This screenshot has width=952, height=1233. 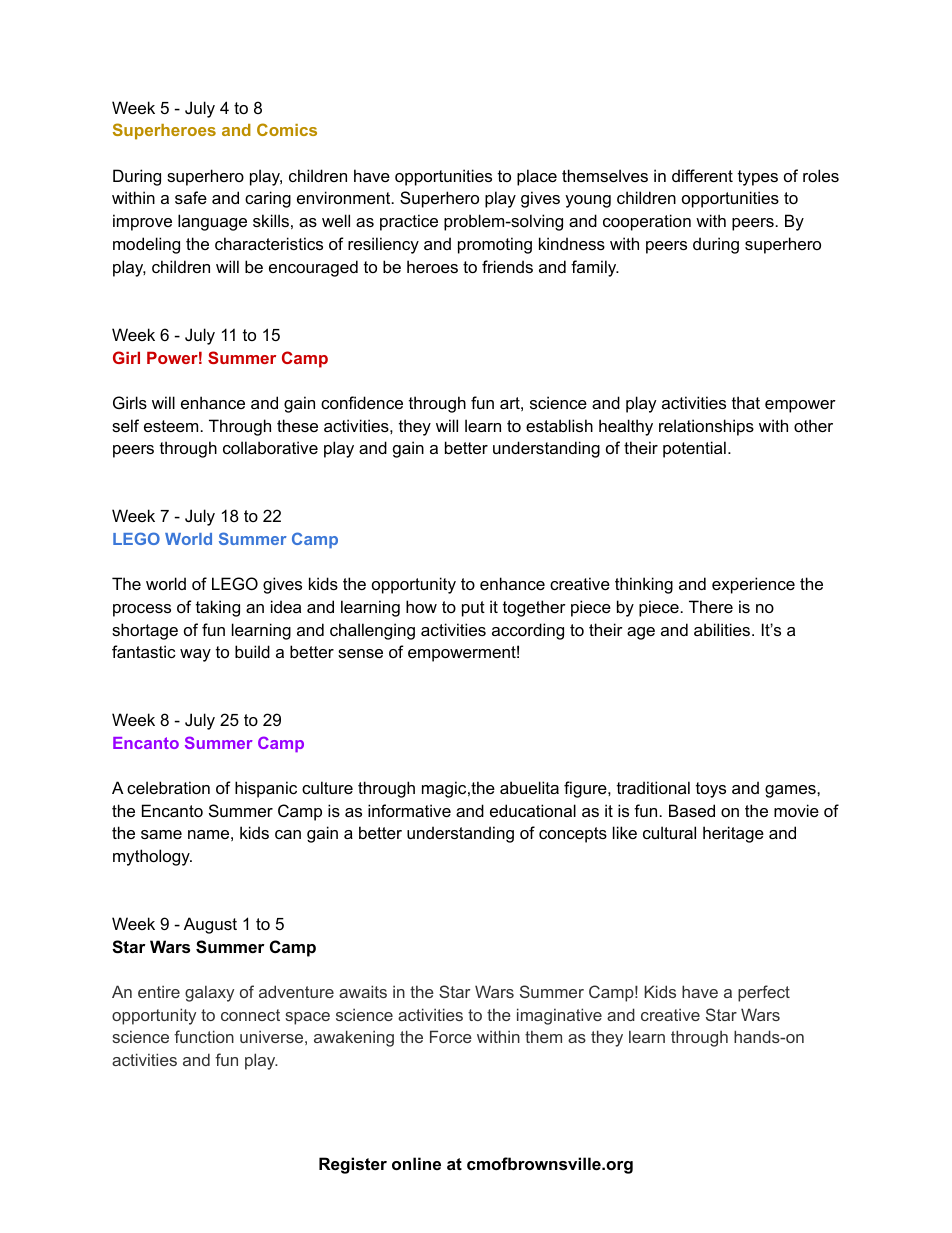 I want to click on safe, so click(x=191, y=197).
